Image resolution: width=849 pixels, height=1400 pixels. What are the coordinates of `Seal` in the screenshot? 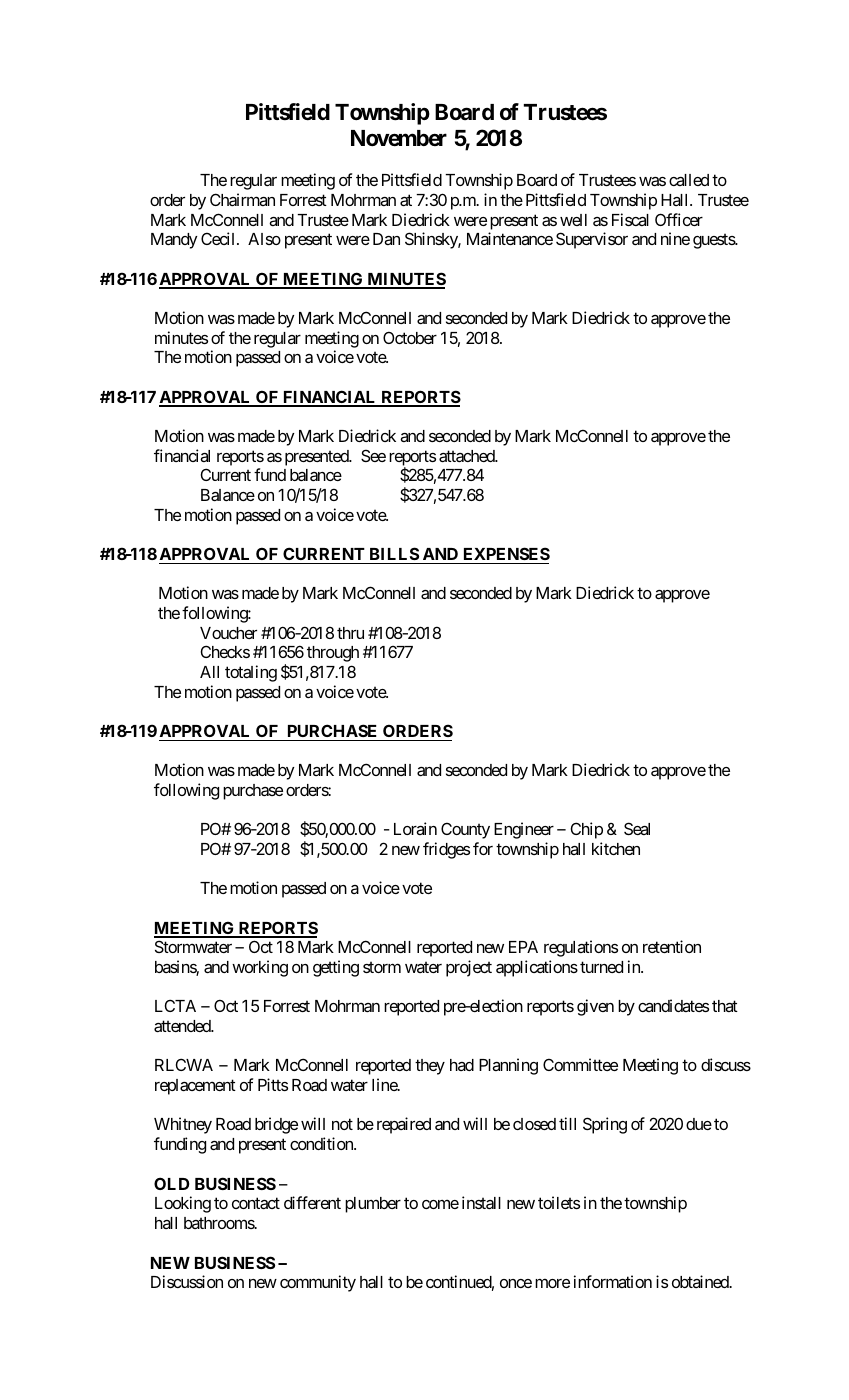 It's located at (637, 828).
